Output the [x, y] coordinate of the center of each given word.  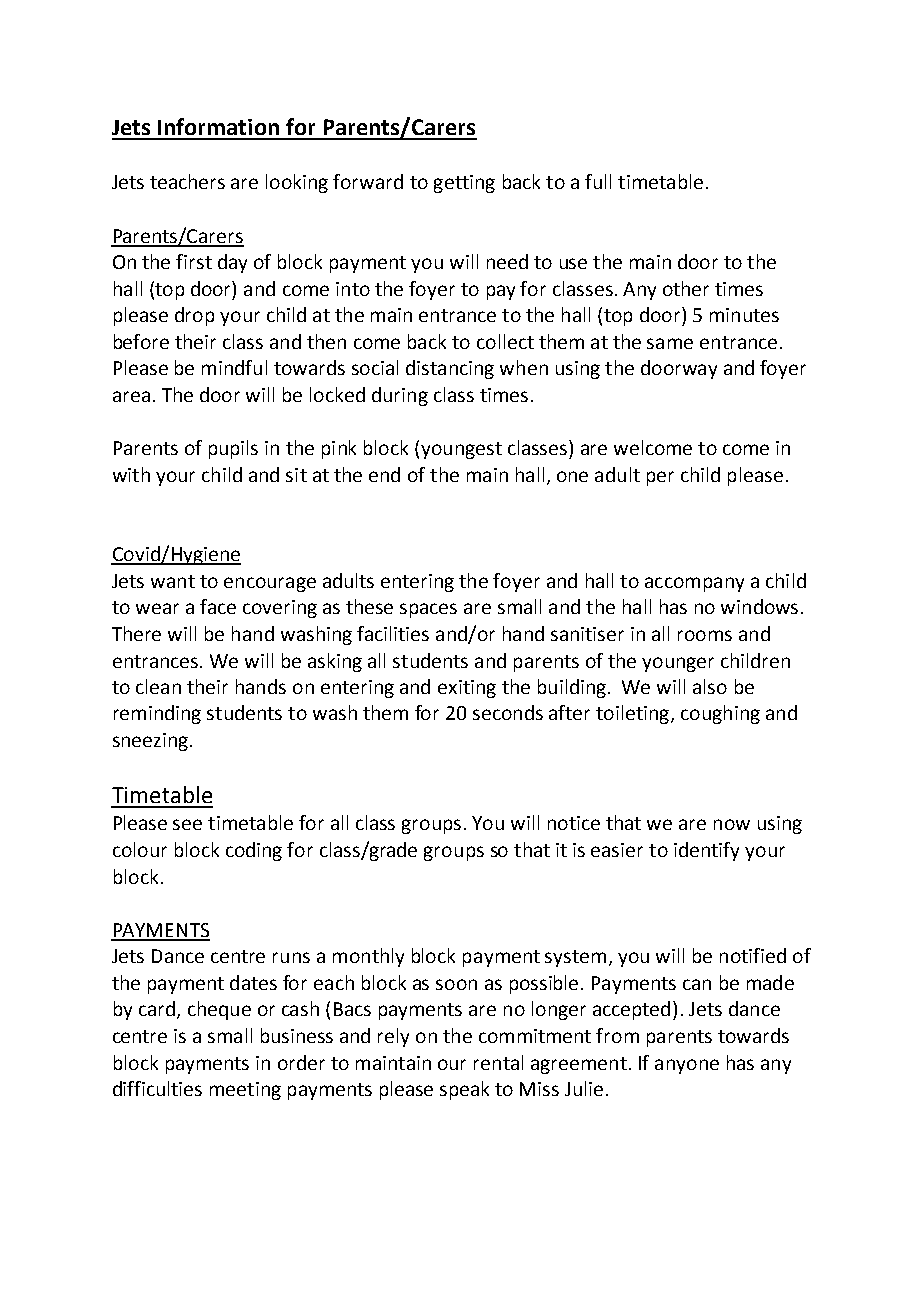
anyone [687, 1066]
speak [464, 1090]
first [194, 261]
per [660, 478]
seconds [508, 712]
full [598, 181]
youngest [461, 450]
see [187, 824]
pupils [233, 449]
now [732, 824]
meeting [245, 1091]
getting [464, 184]
